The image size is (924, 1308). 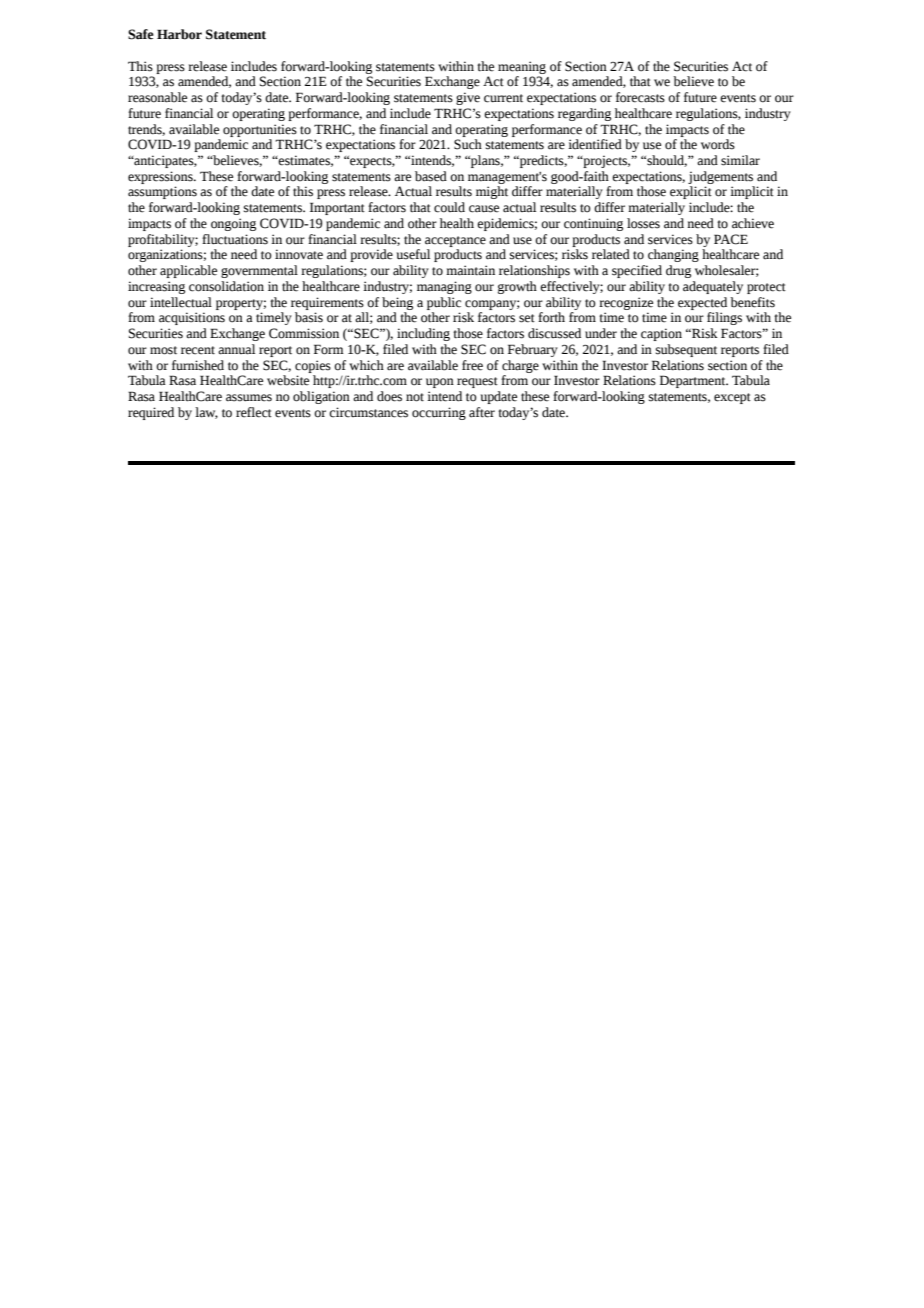 I want to click on forecasts, so click(x=640, y=97).
